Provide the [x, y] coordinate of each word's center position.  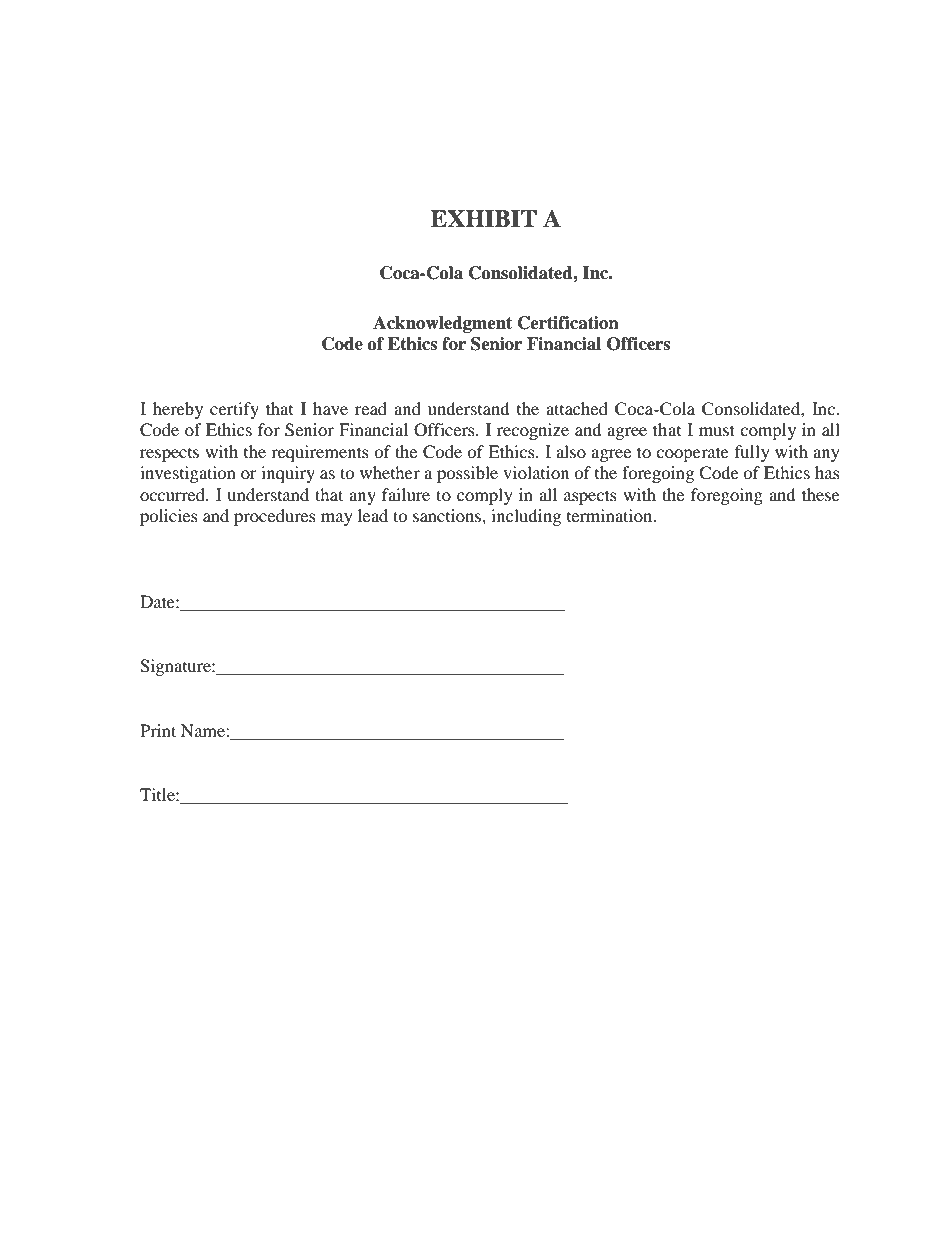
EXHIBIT [484, 218]
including [526, 517]
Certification [568, 323]
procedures [275, 517]
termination [611, 515]
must [717, 430]
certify [234, 410]
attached [577, 408]
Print [158, 730]
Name [204, 730]
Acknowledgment [442, 324]
